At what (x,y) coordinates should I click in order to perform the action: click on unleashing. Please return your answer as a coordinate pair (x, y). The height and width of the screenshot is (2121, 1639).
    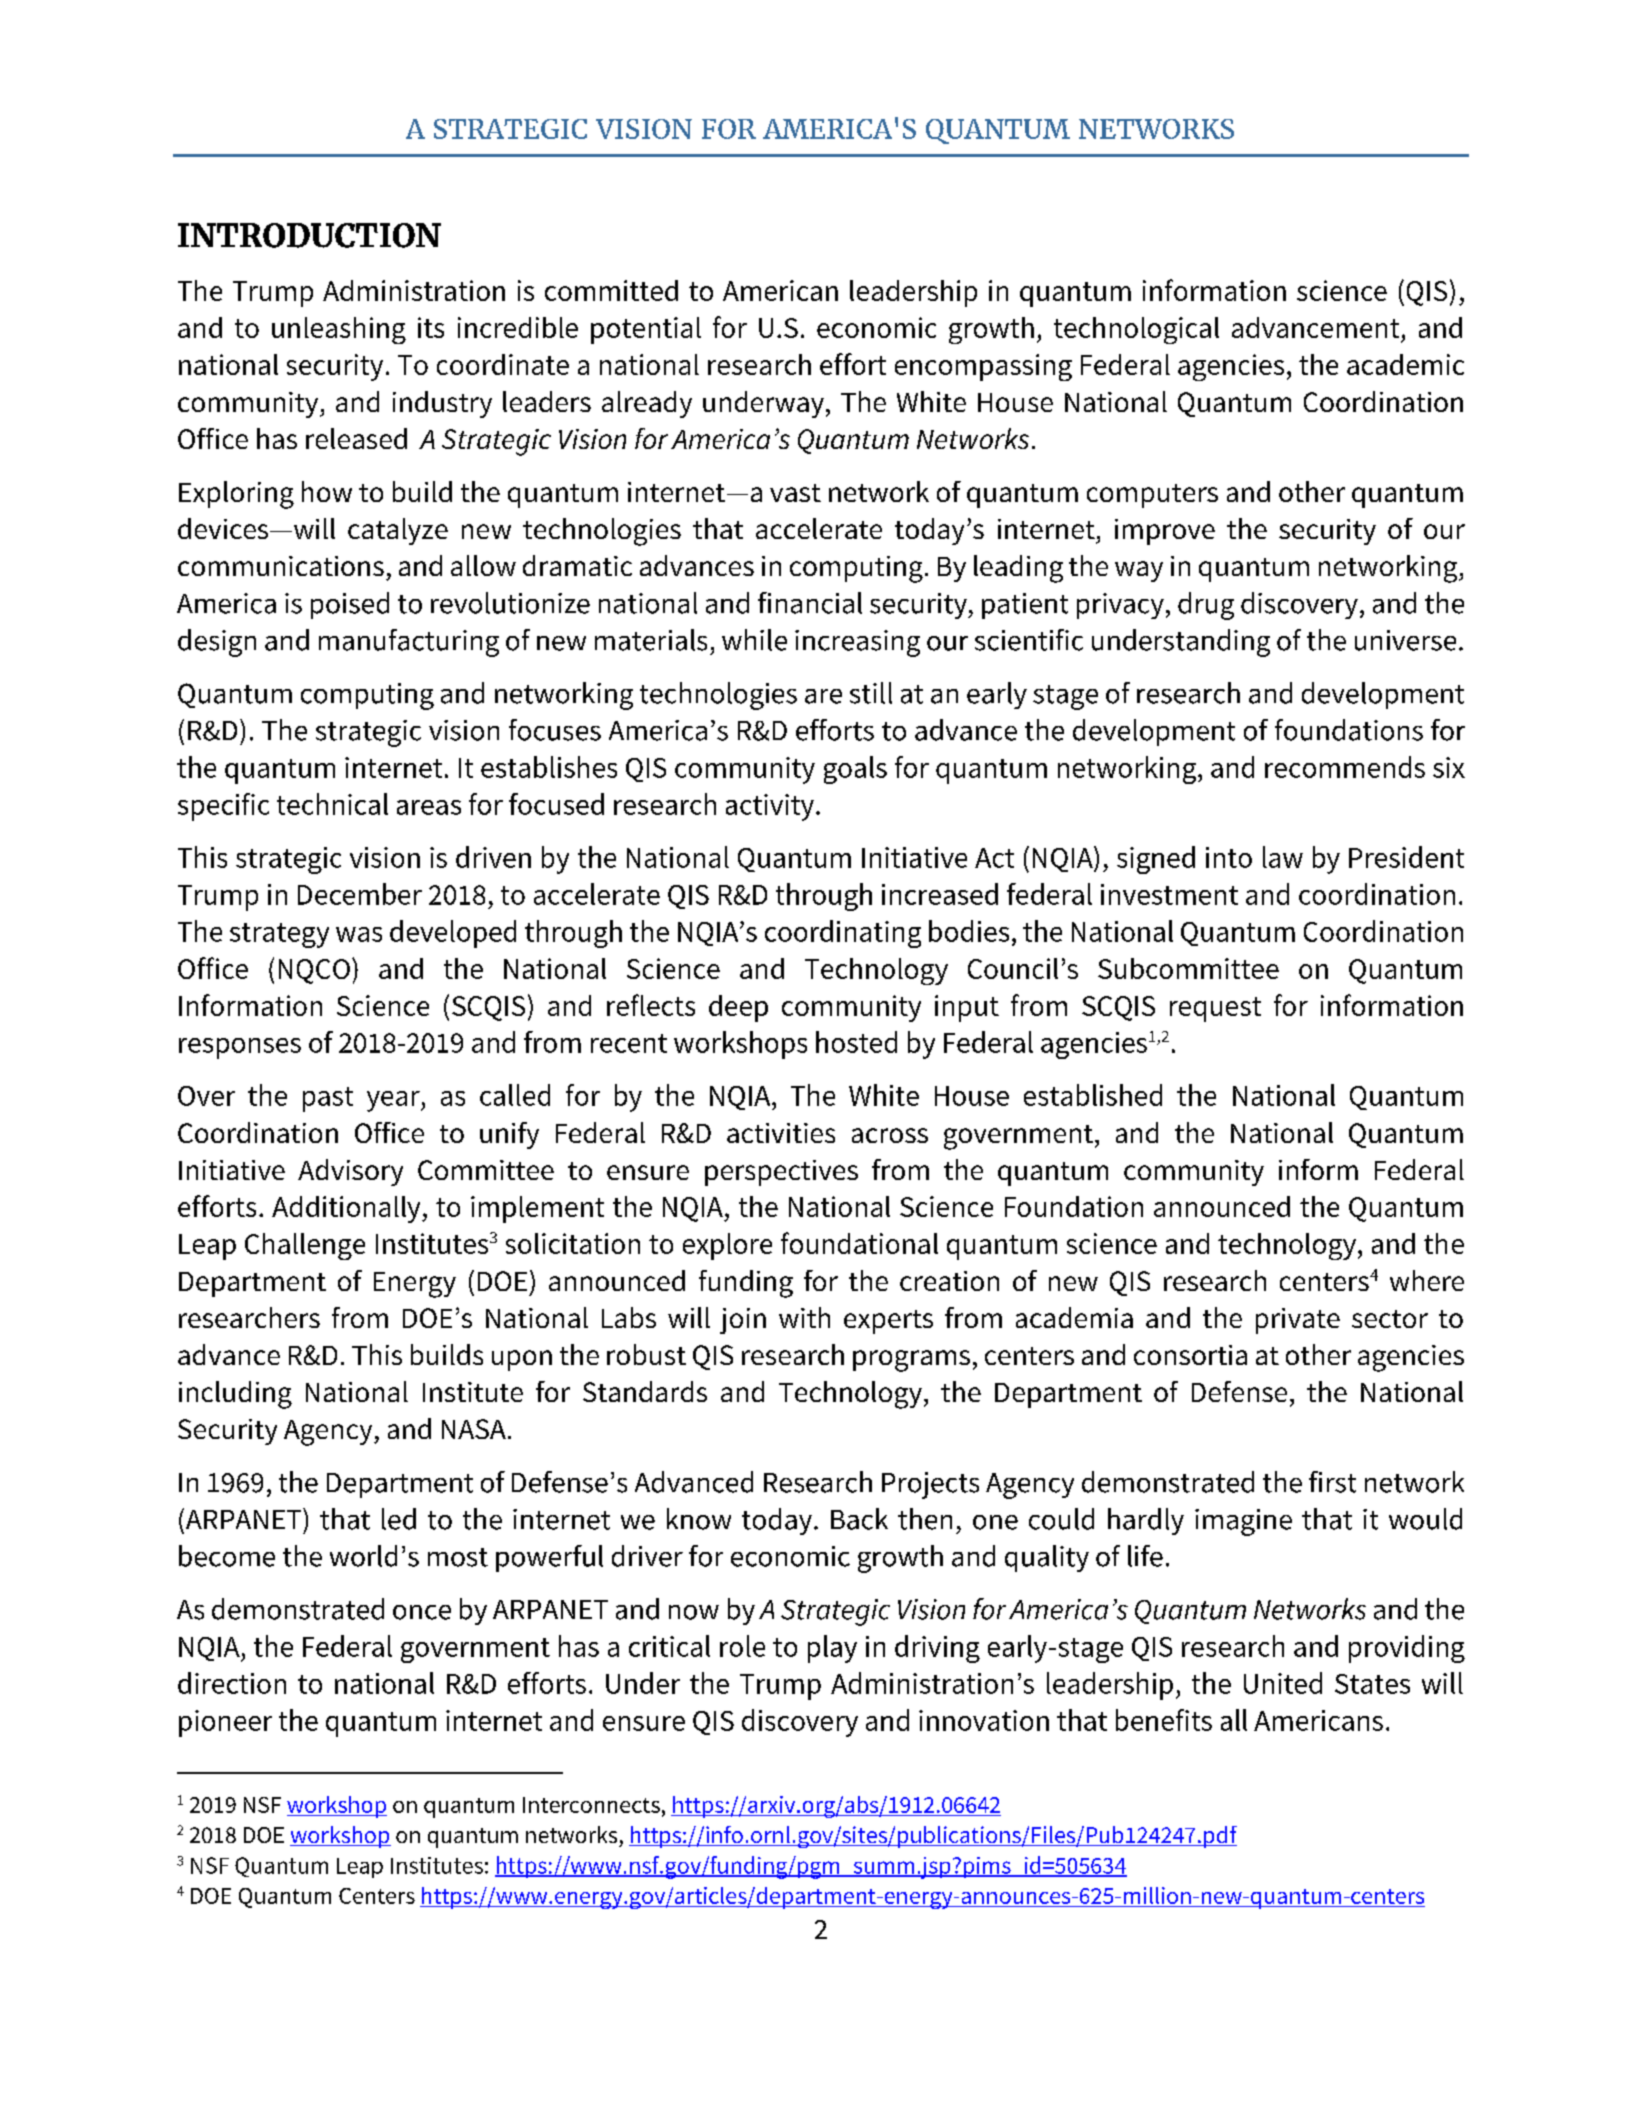
    Looking at the image, I should click on (339, 330).
